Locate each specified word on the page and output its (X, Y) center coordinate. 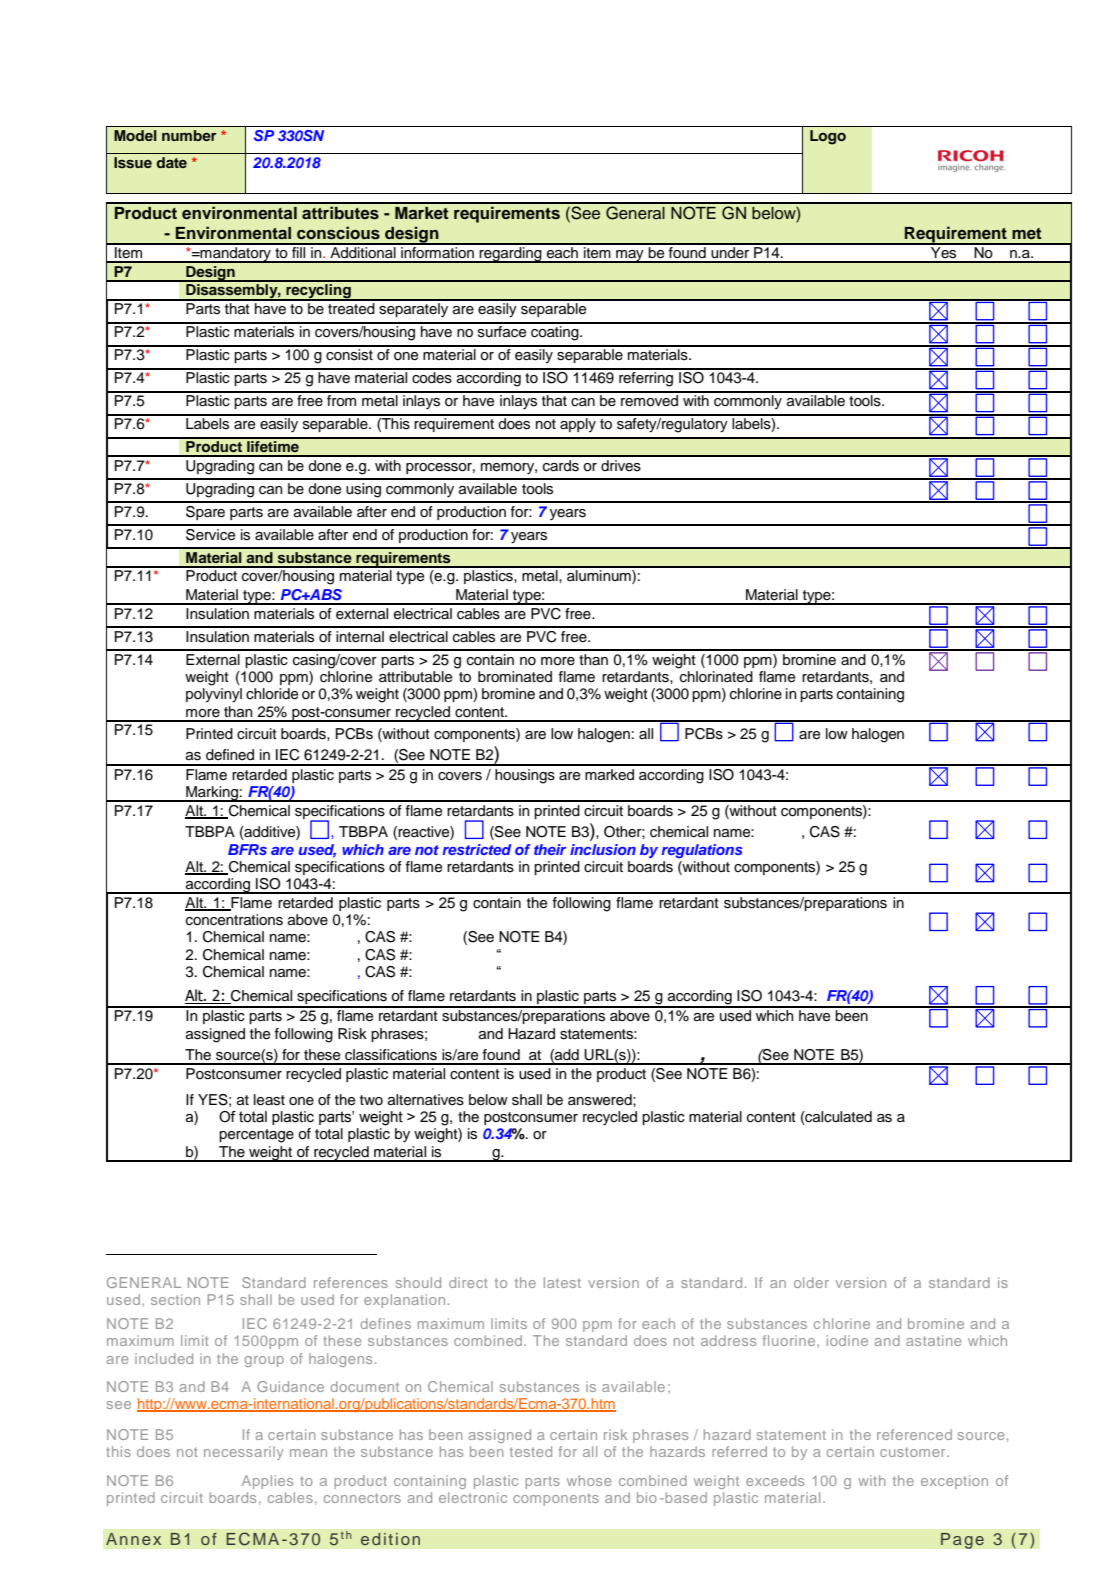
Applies (267, 1482)
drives (621, 466)
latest (562, 1282)
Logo (828, 137)
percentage (256, 1136)
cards (561, 466)
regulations (702, 851)
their (550, 849)
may (630, 256)
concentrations (234, 920)
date (171, 162)
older (811, 1282)
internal (360, 637)
